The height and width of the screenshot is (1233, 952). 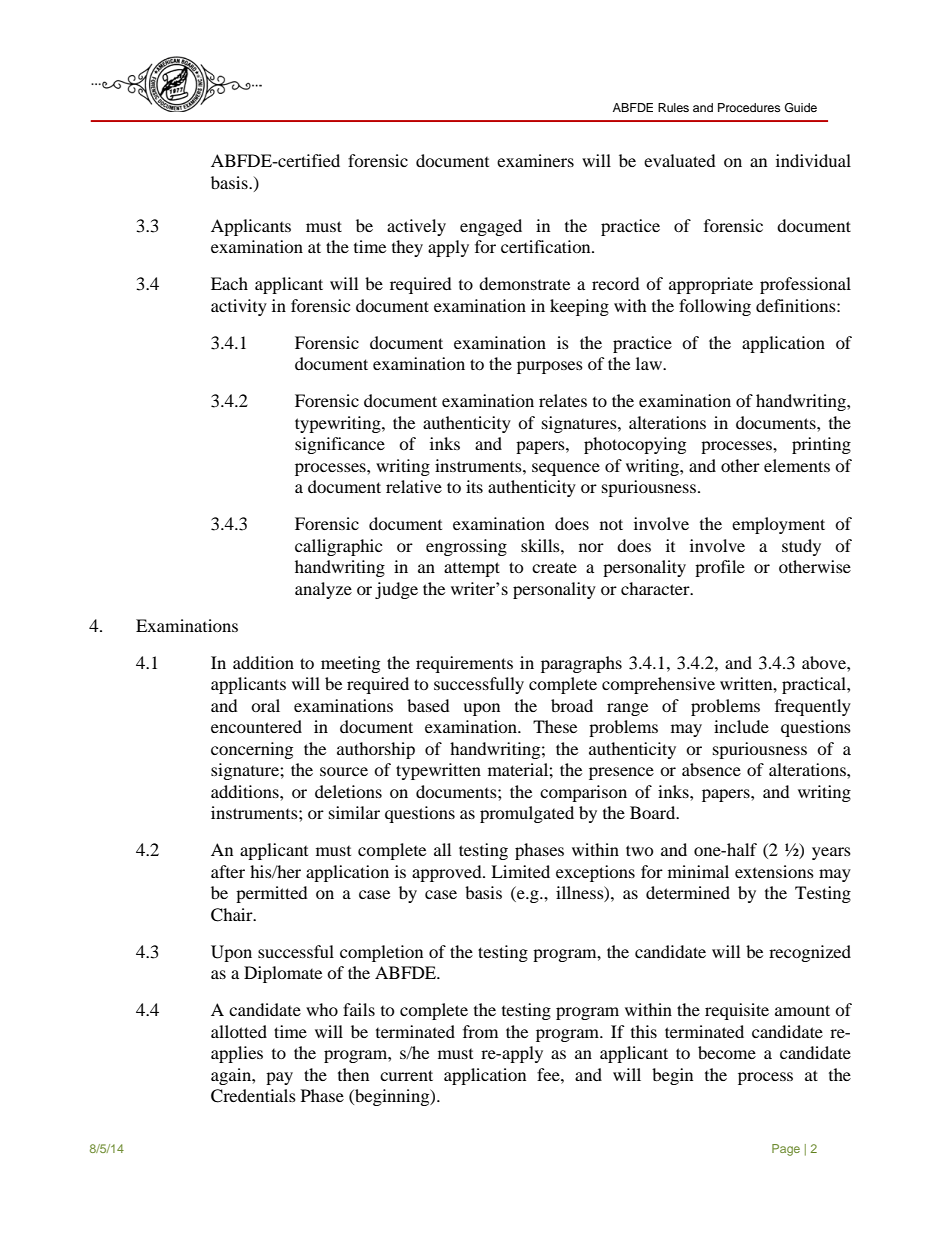 What do you see at coordinates (566, 469) in the screenshot?
I see `sequence` at bounding box center [566, 469].
